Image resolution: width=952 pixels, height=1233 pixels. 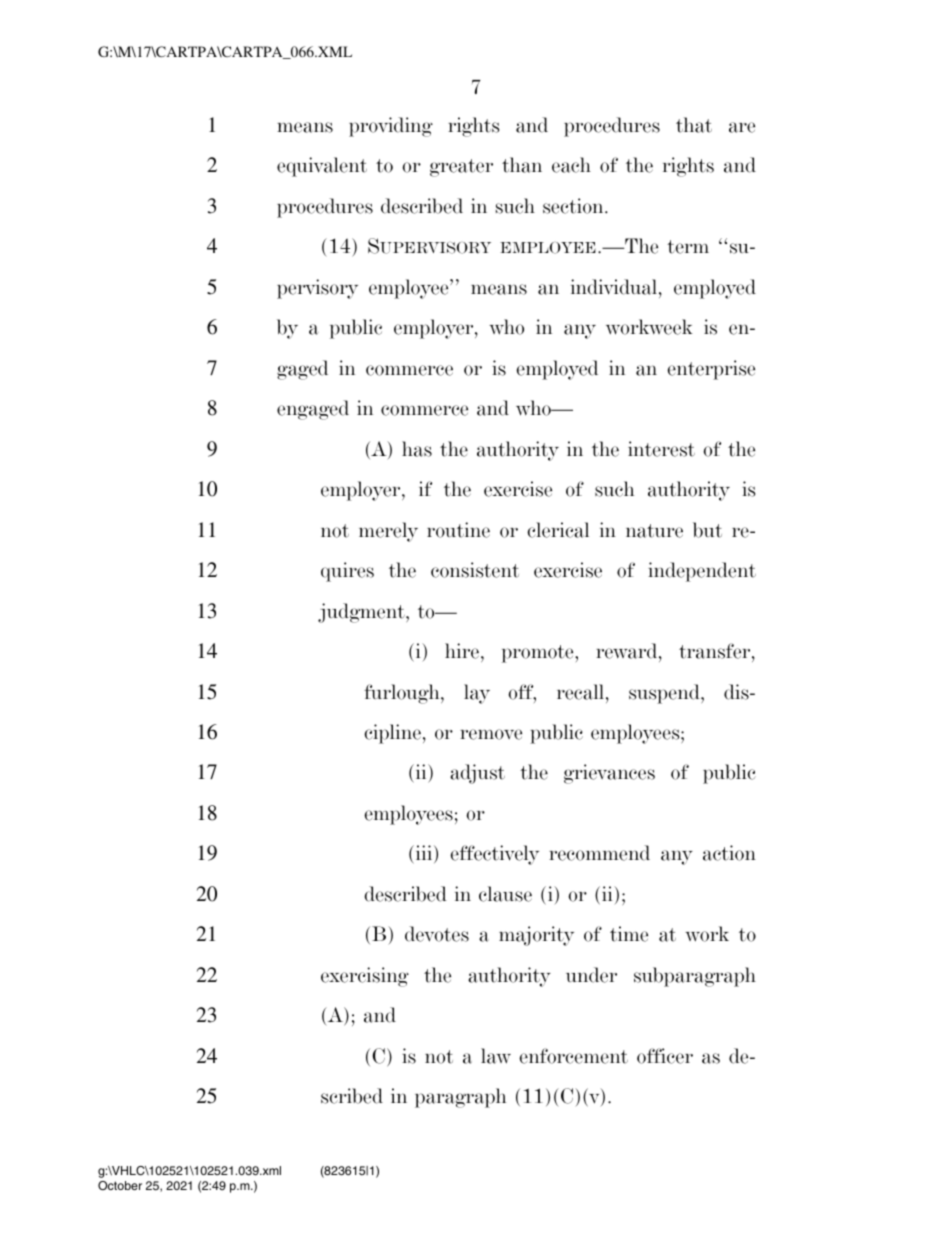 What do you see at coordinates (437, 934) in the page?
I see `devotes` at bounding box center [437, 934].
